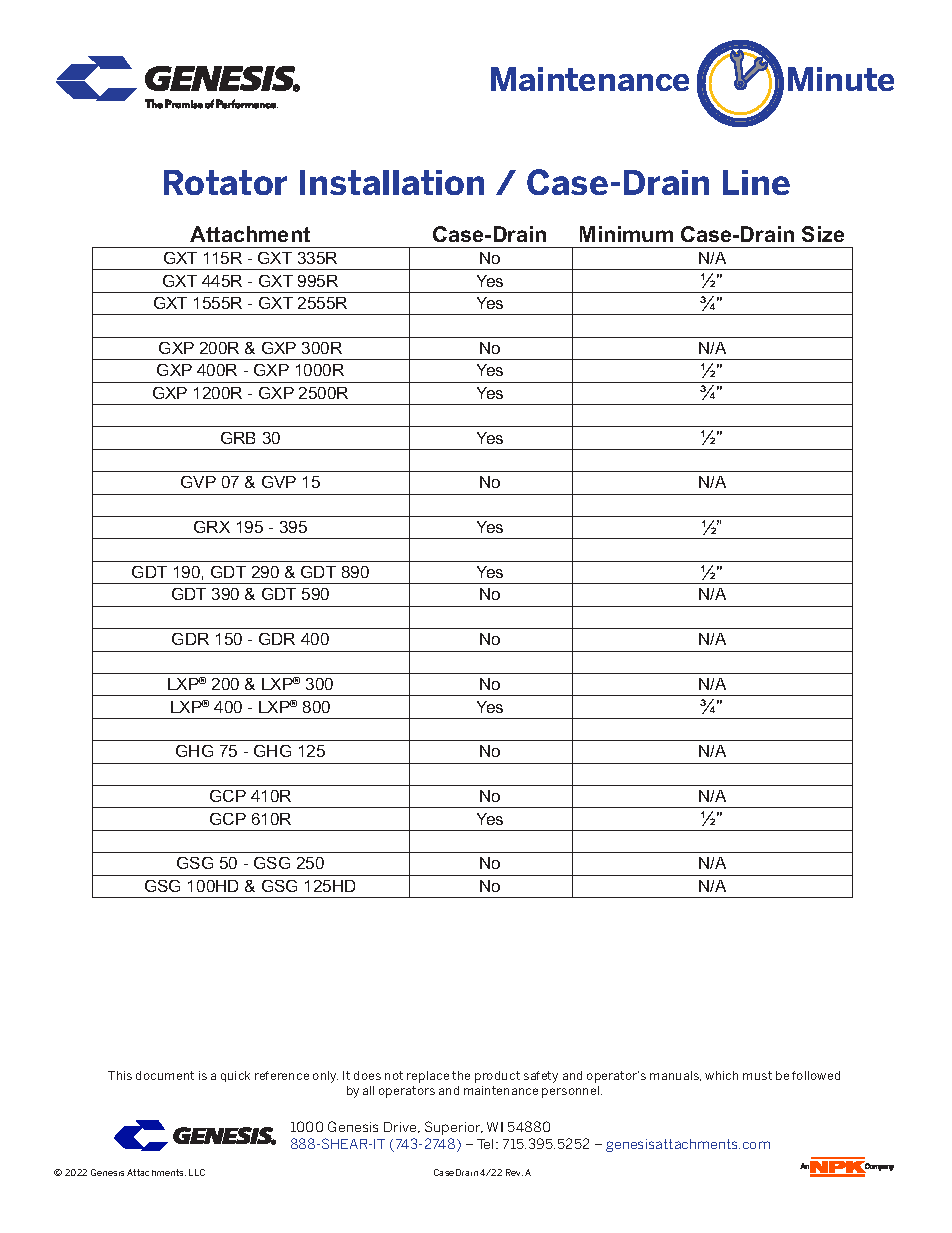  I want to click on Line, so click(756, 182).
